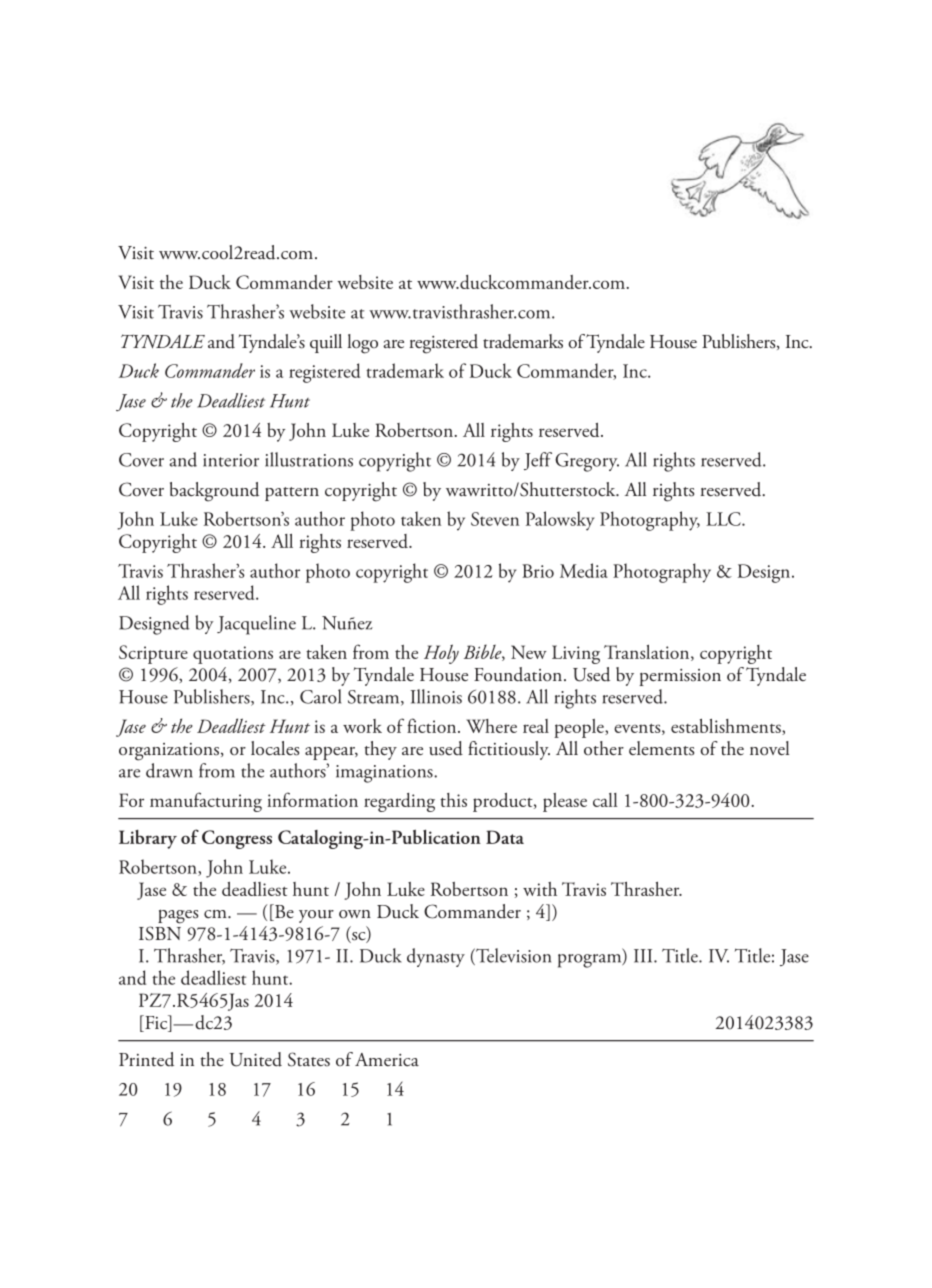  I want to click on Data, so click(505, 837).
